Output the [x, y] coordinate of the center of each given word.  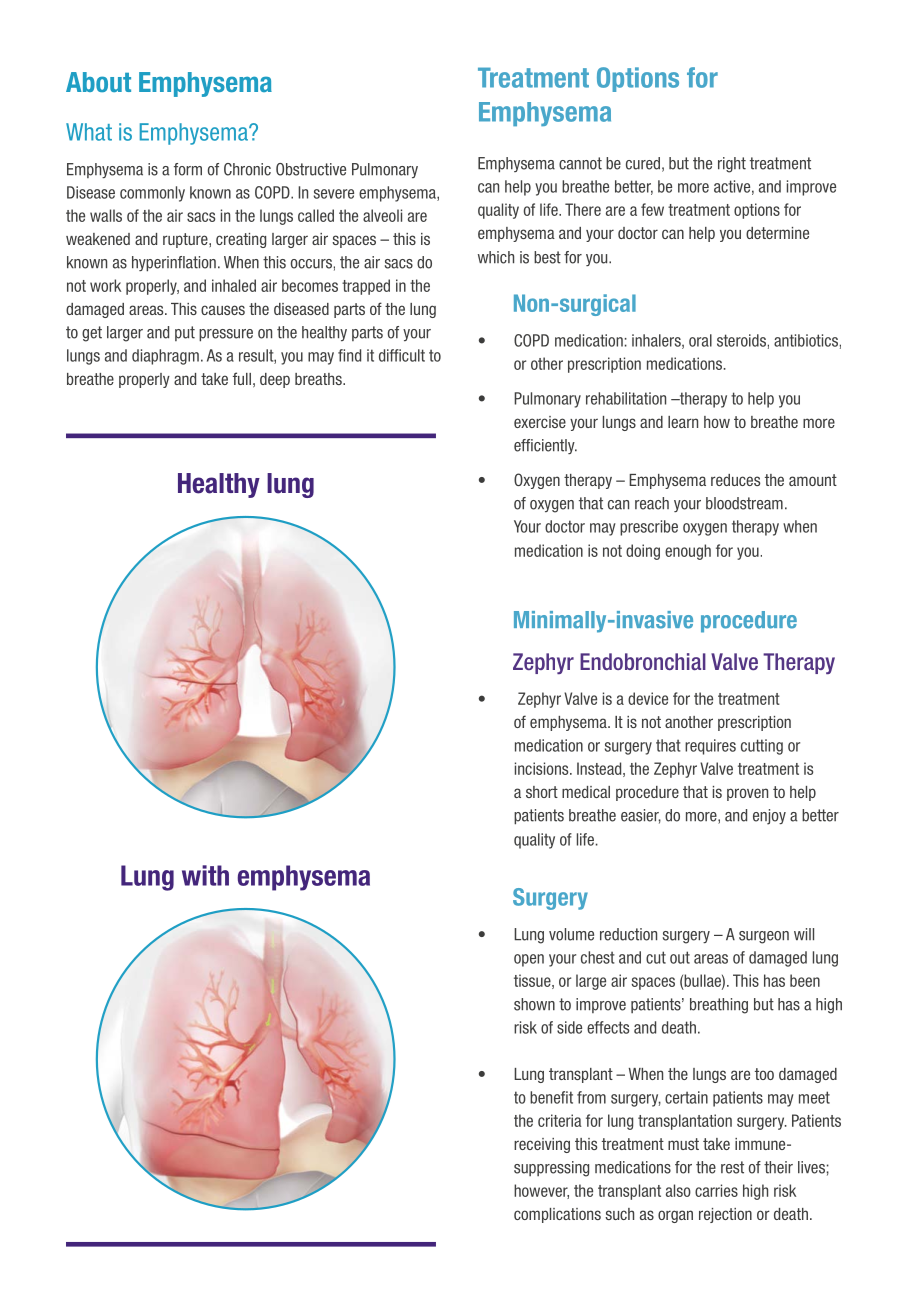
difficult [402, 355]
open [529, 960]
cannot [580, 163]
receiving [542, 1145]
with [205, 875]
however [541, 1191]
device [648, 698]
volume [571, 934]
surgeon [764, 937]
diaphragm [165, 357]
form [188, 169]
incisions [543, 768]
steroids [741, 340]
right [732, 165]
